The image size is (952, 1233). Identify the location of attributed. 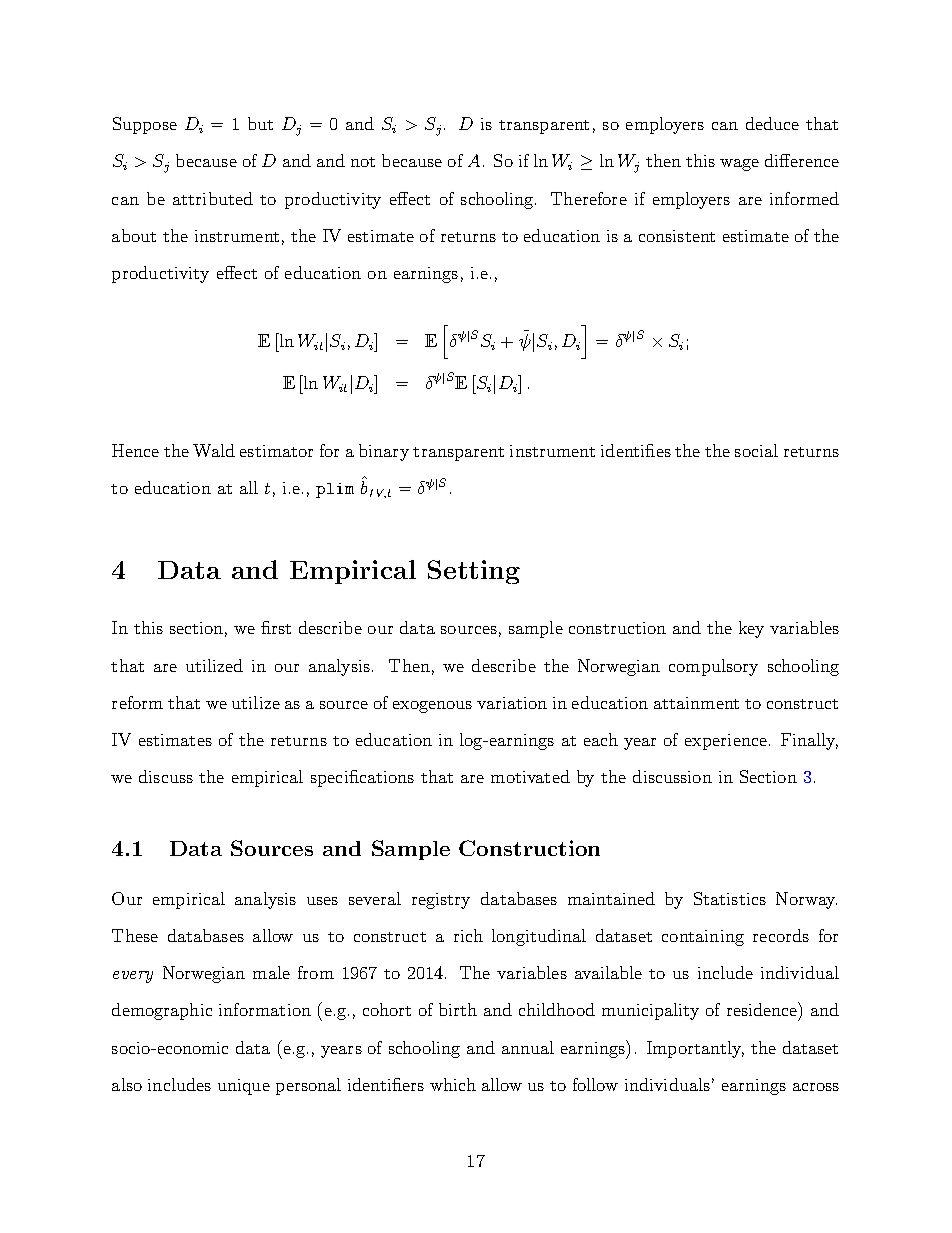
(213, 198).
